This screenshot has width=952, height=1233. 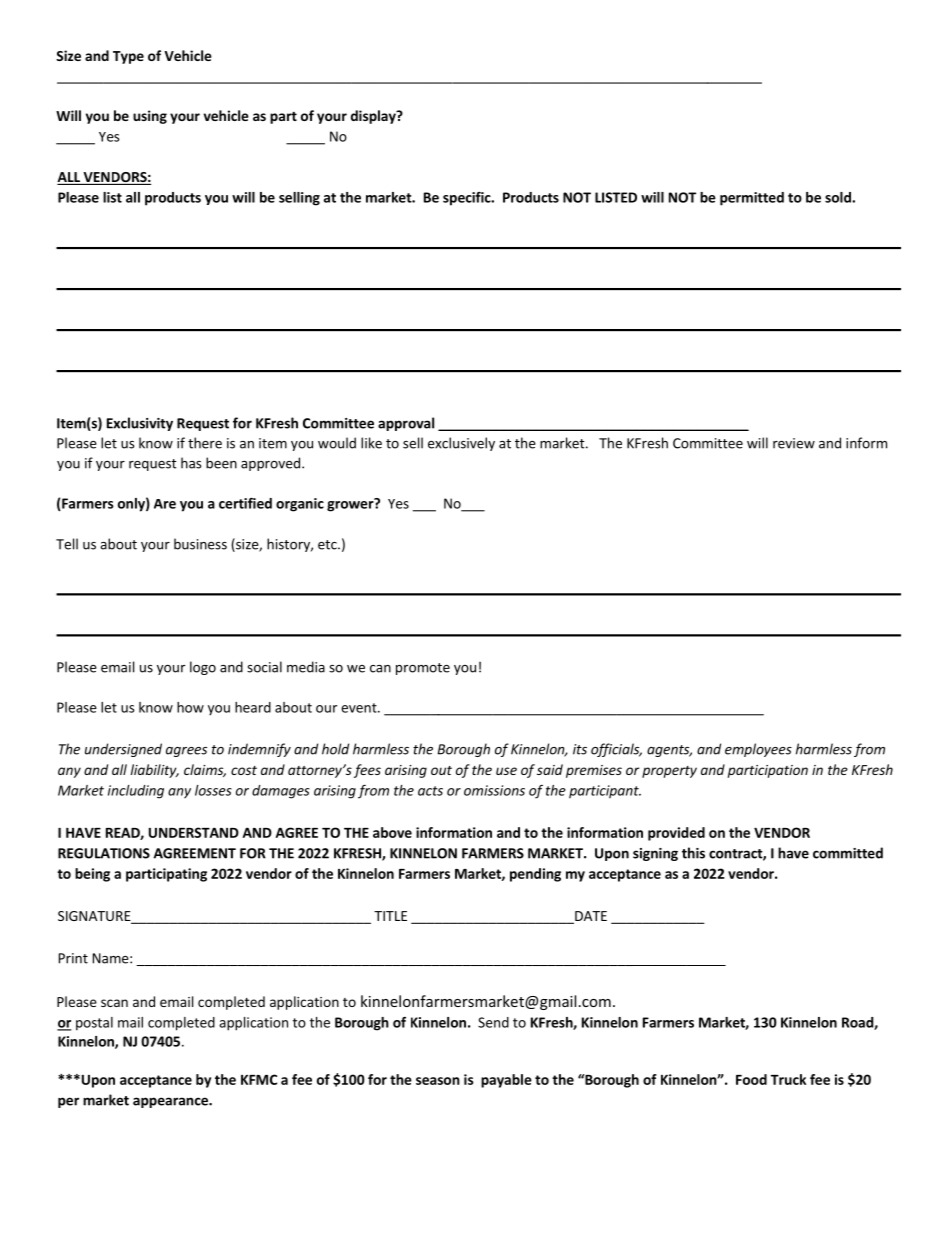 What do you see at coordinates (171, 1102) in the screenshot?
I see `appearance` at bounding box center [171, 1102].
